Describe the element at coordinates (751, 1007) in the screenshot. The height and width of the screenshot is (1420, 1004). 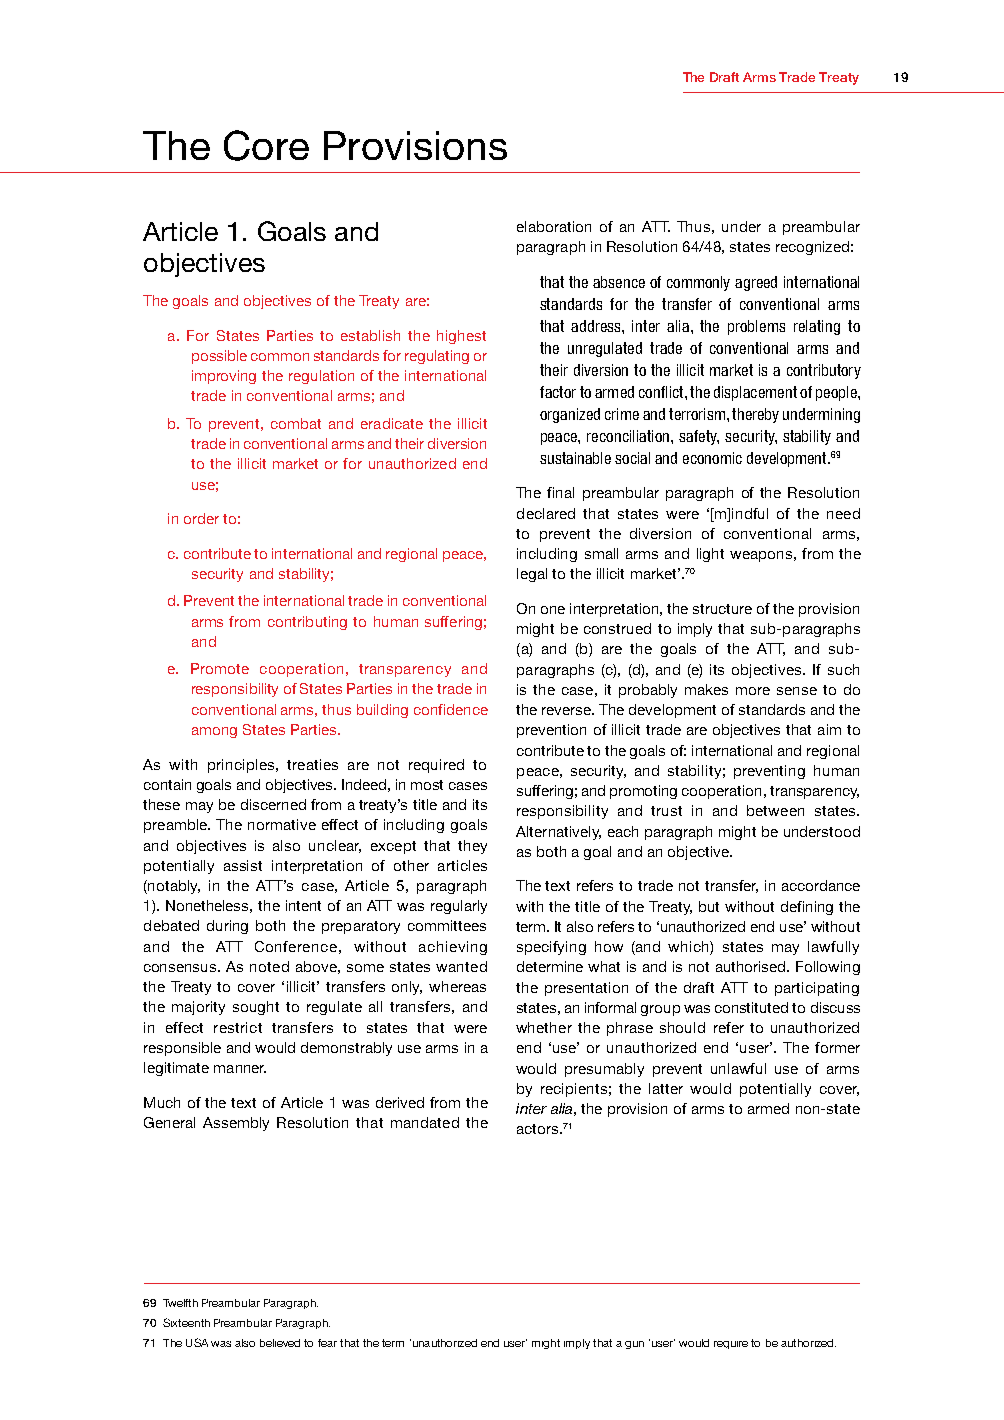
I see `constituted` at that location.
